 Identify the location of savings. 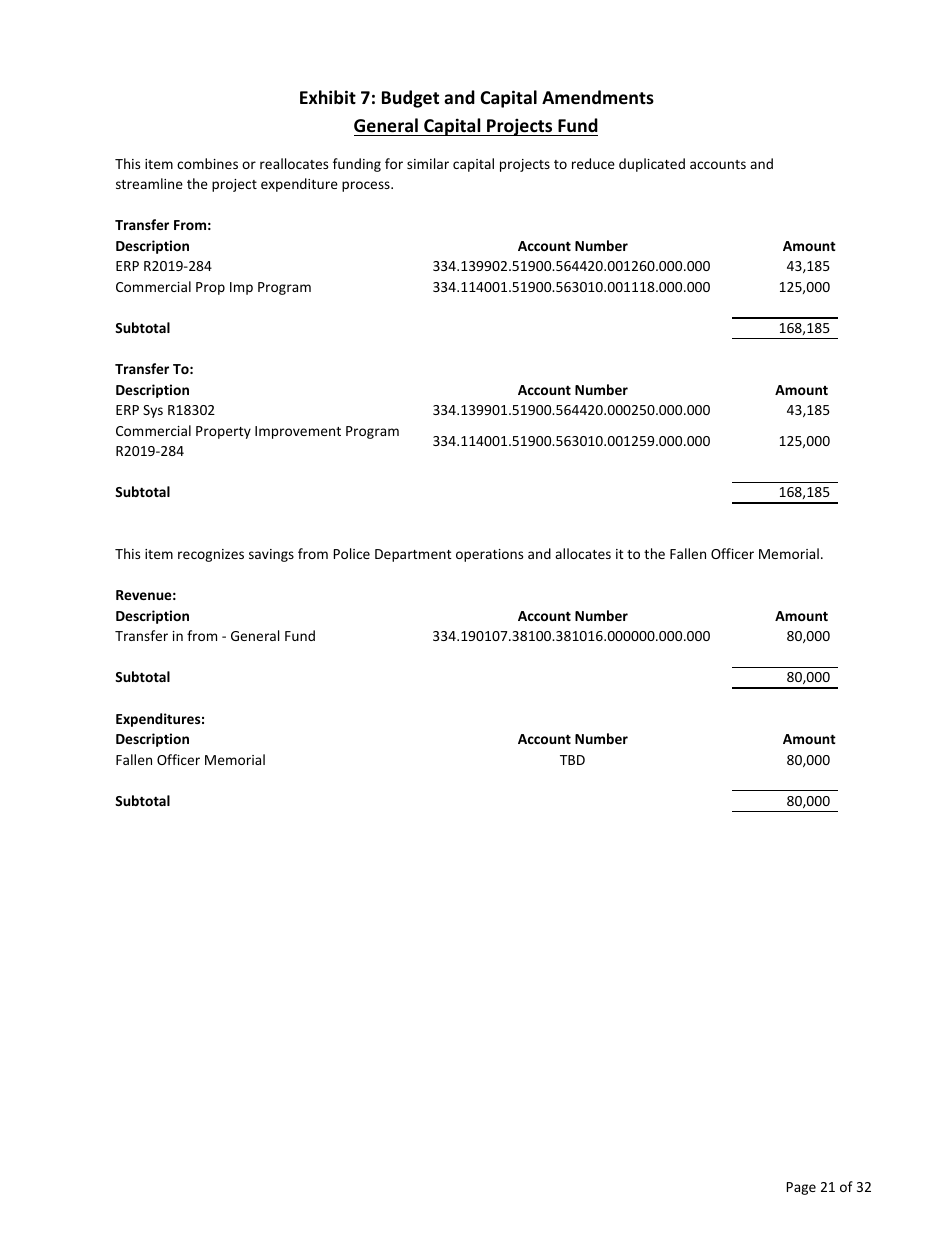
(271, 555).
